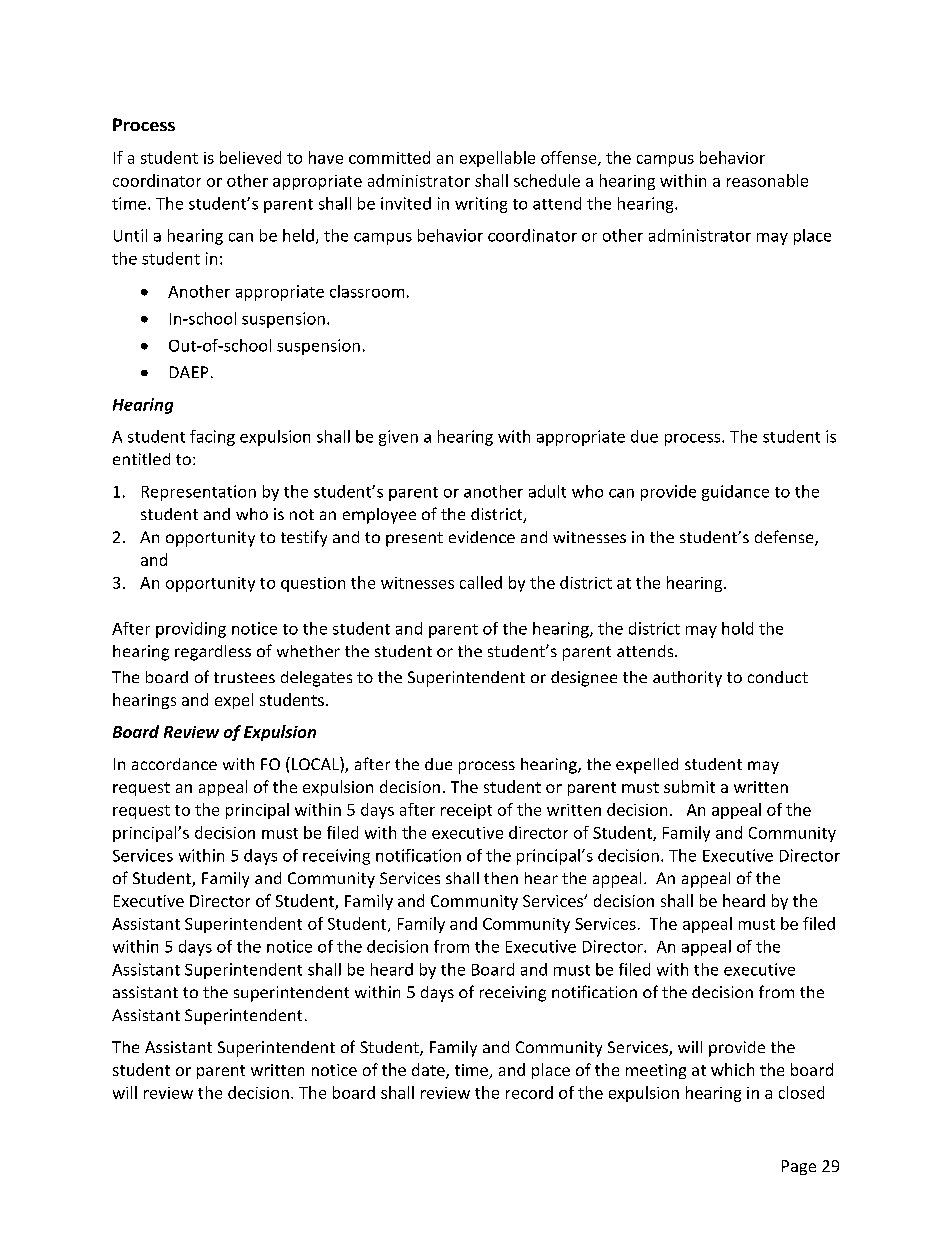 The height and width of the image is (1233, 952). What do you see at coordinates (529, 1092) in the image?
I see `record` at bounding box center [529, 1092].
